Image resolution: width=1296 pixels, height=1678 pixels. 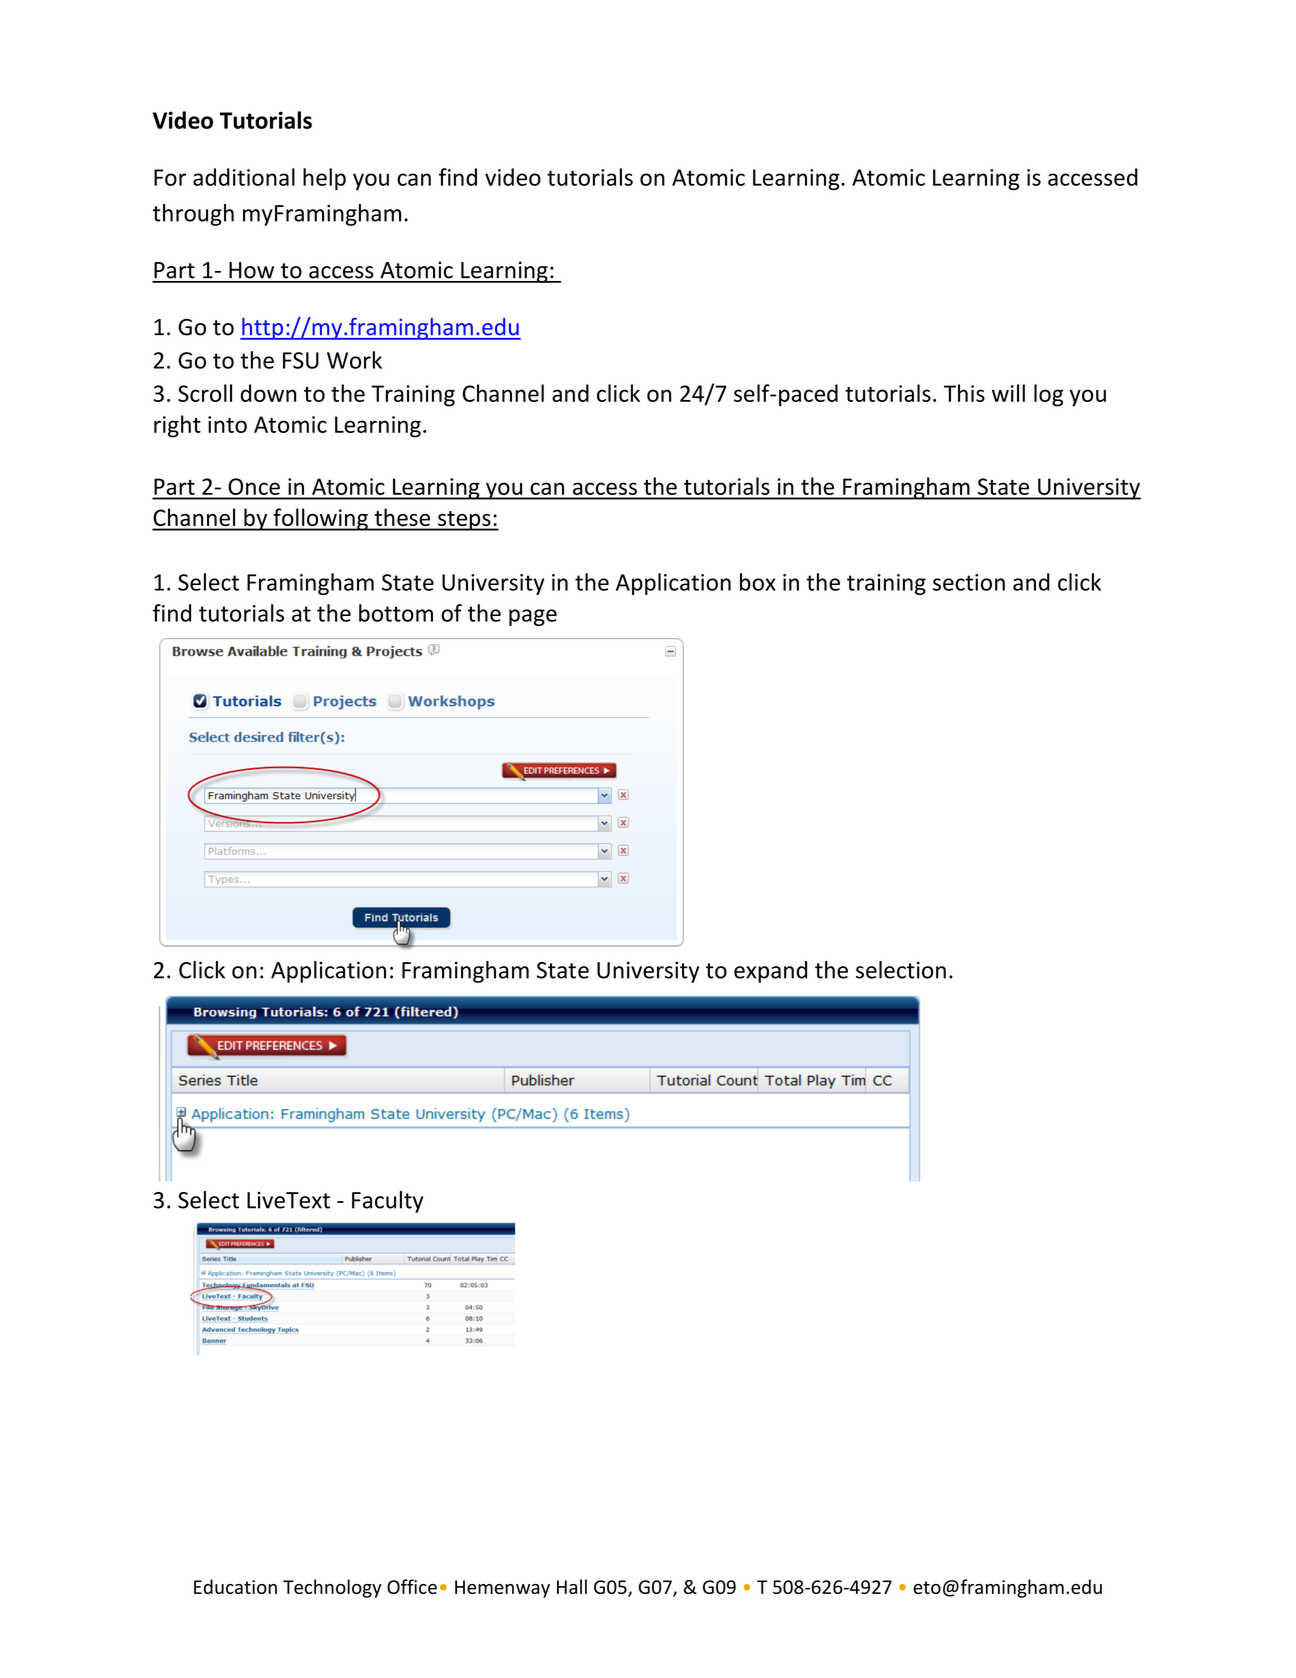 I want to click on expand, so click(x=770, y=972).
